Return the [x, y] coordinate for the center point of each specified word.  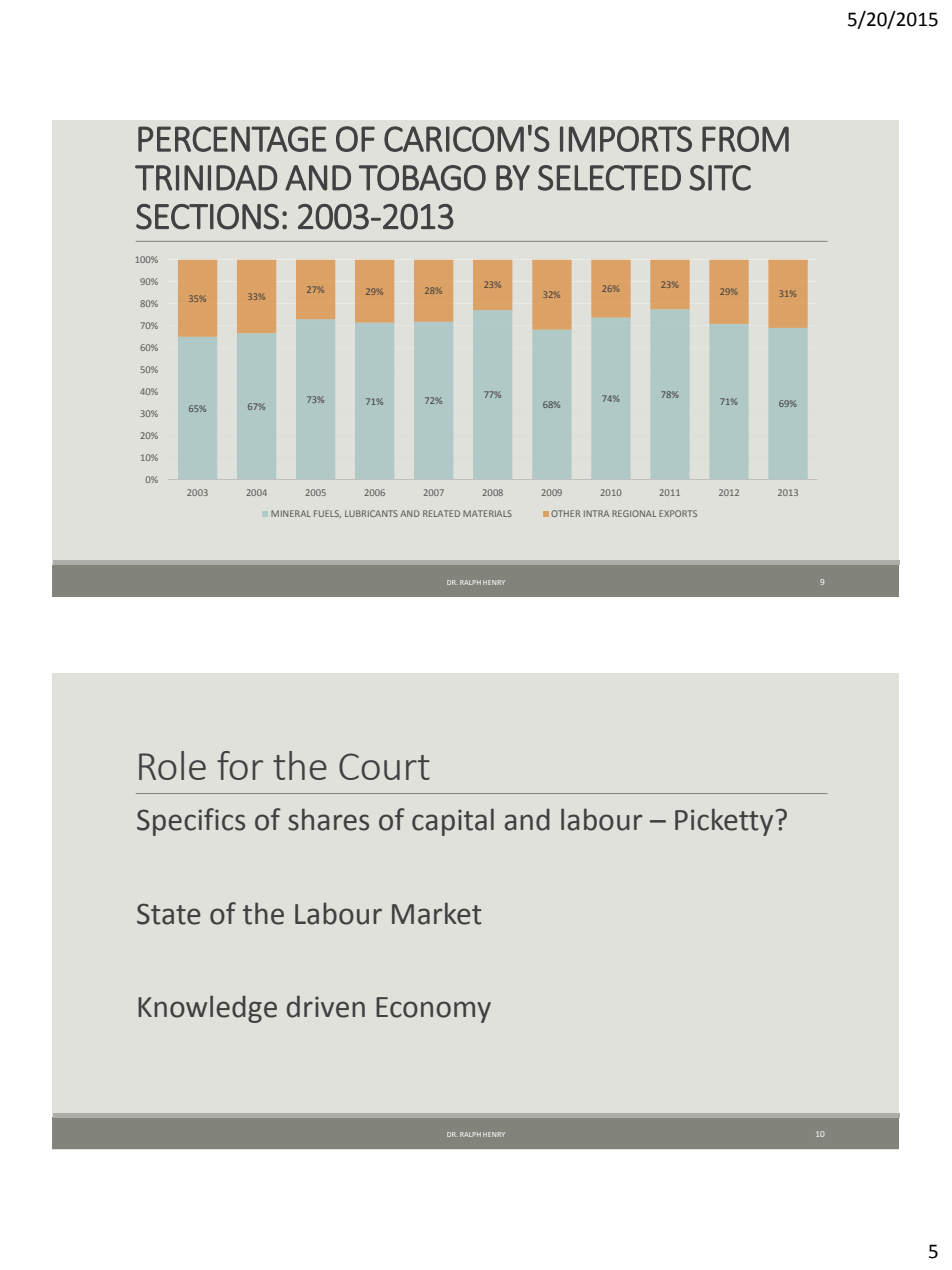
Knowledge [207, 1009]
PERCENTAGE [232, 139]
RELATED [441, 513]
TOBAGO [422, 178]
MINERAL [291, 513]
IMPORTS [626, 139]
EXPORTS [678, 513]
